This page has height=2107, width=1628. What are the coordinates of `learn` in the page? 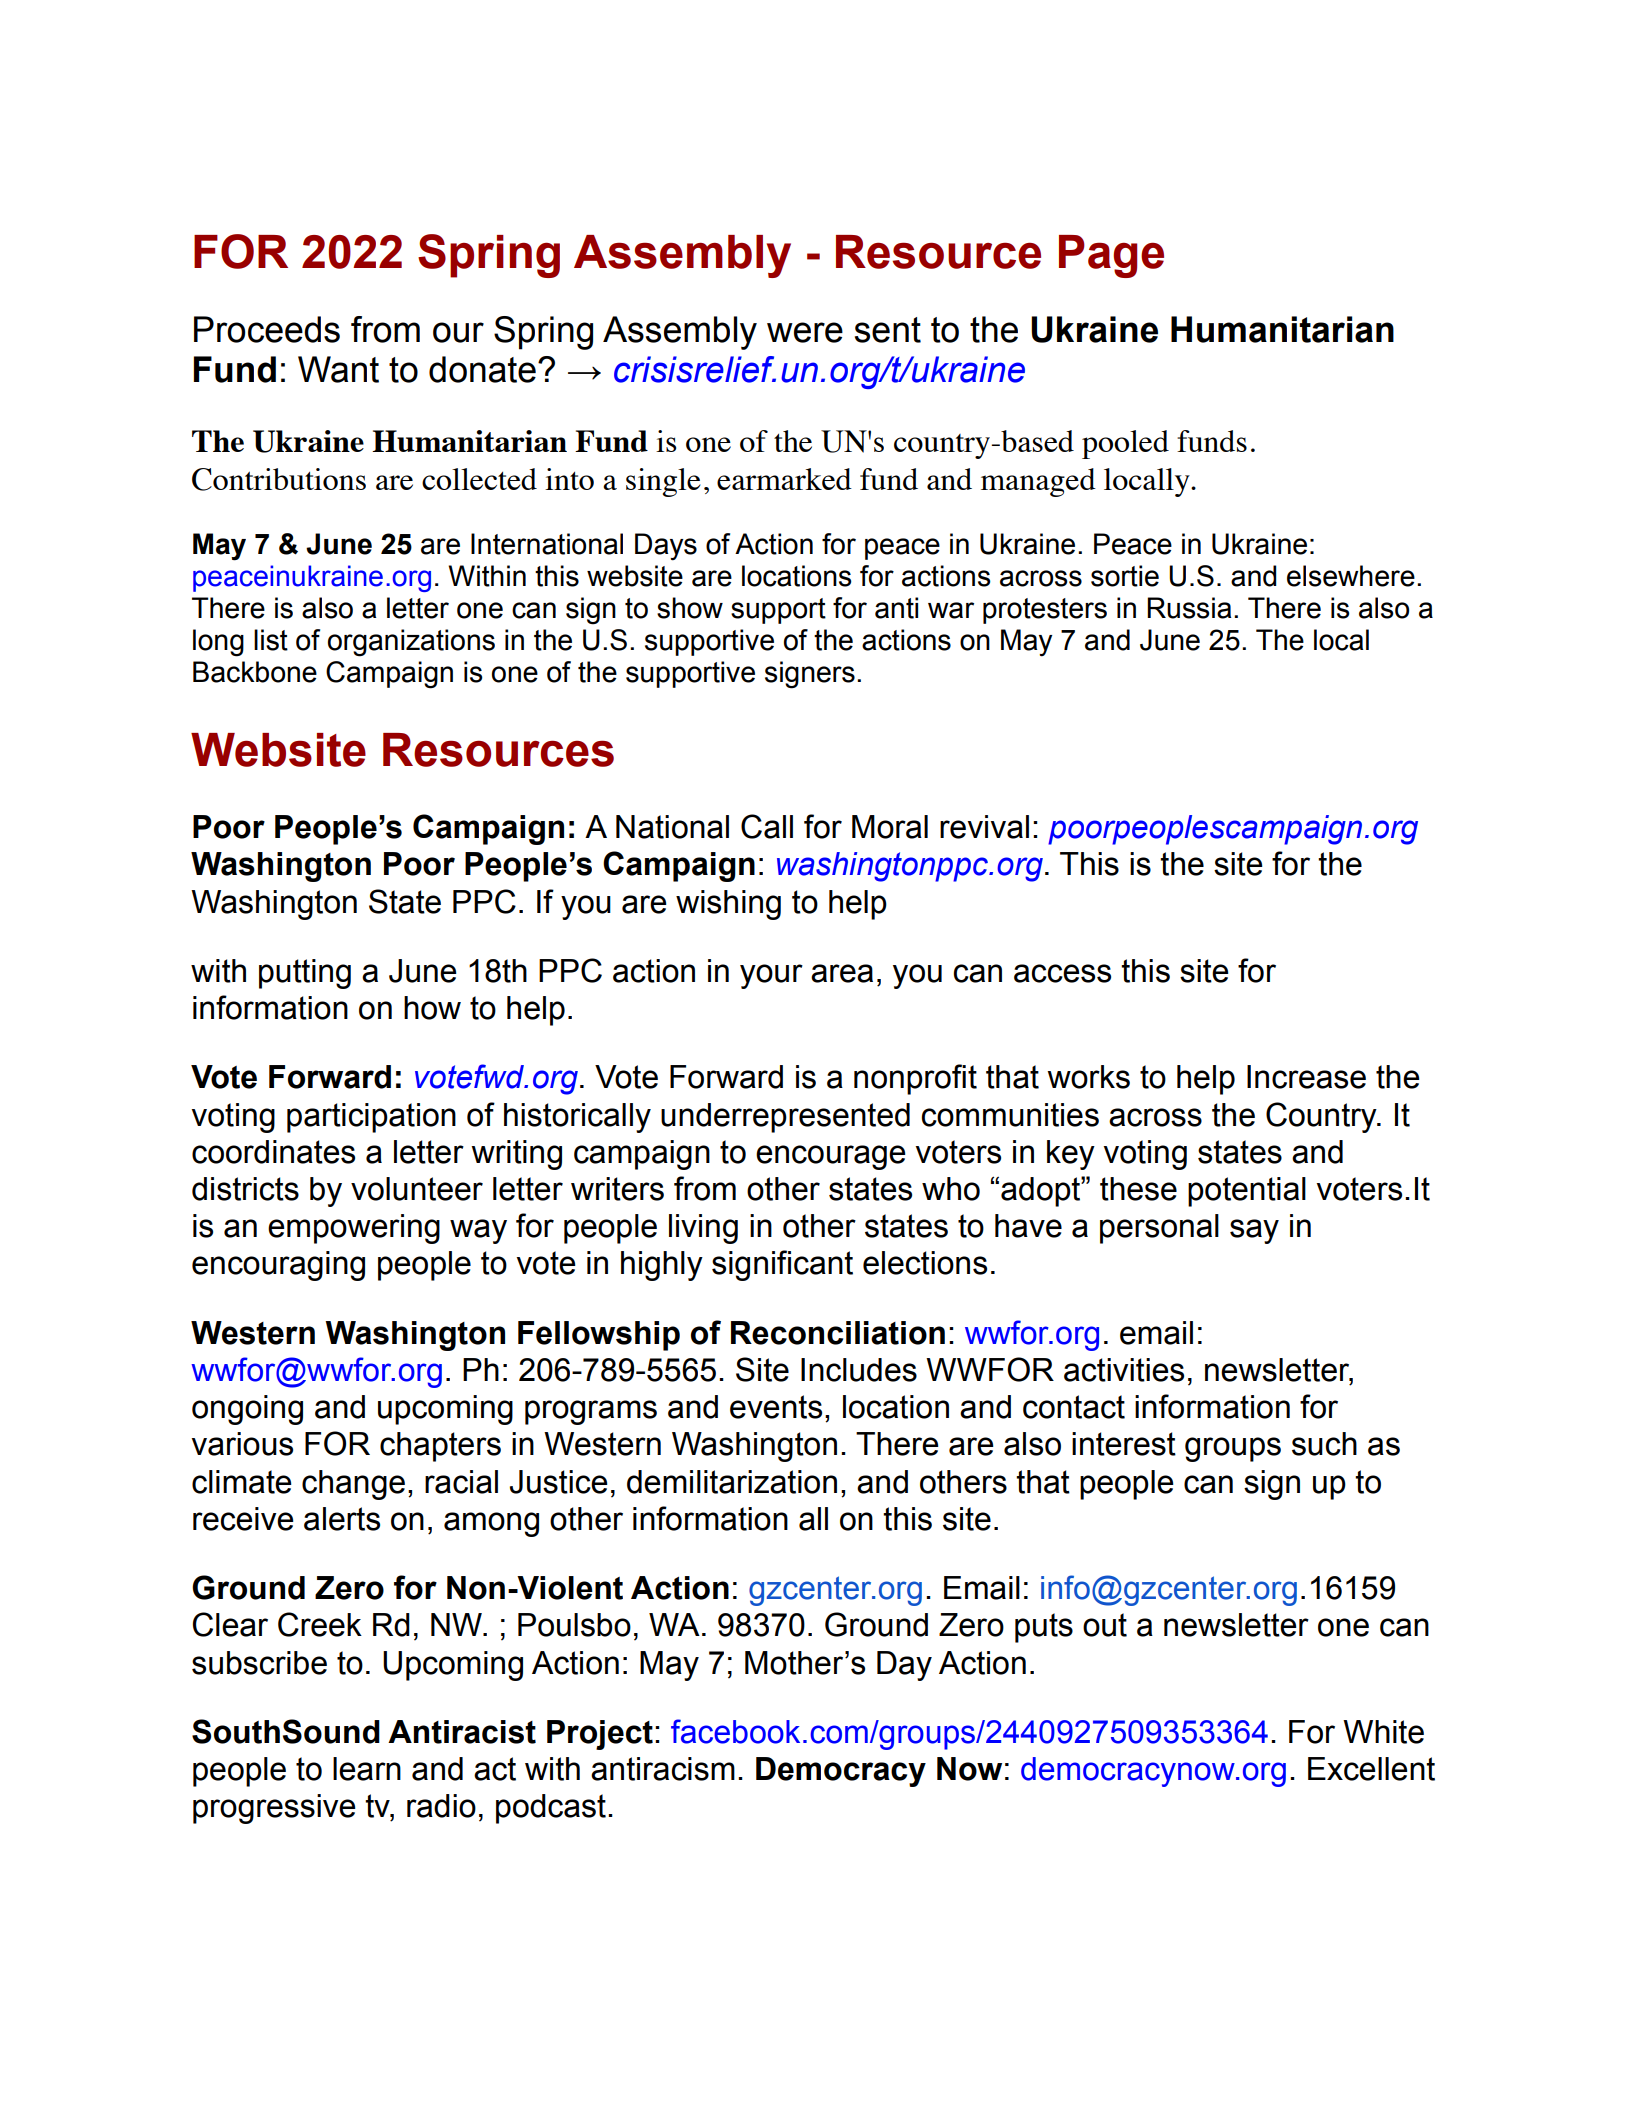 It's located at (367, 1769).
